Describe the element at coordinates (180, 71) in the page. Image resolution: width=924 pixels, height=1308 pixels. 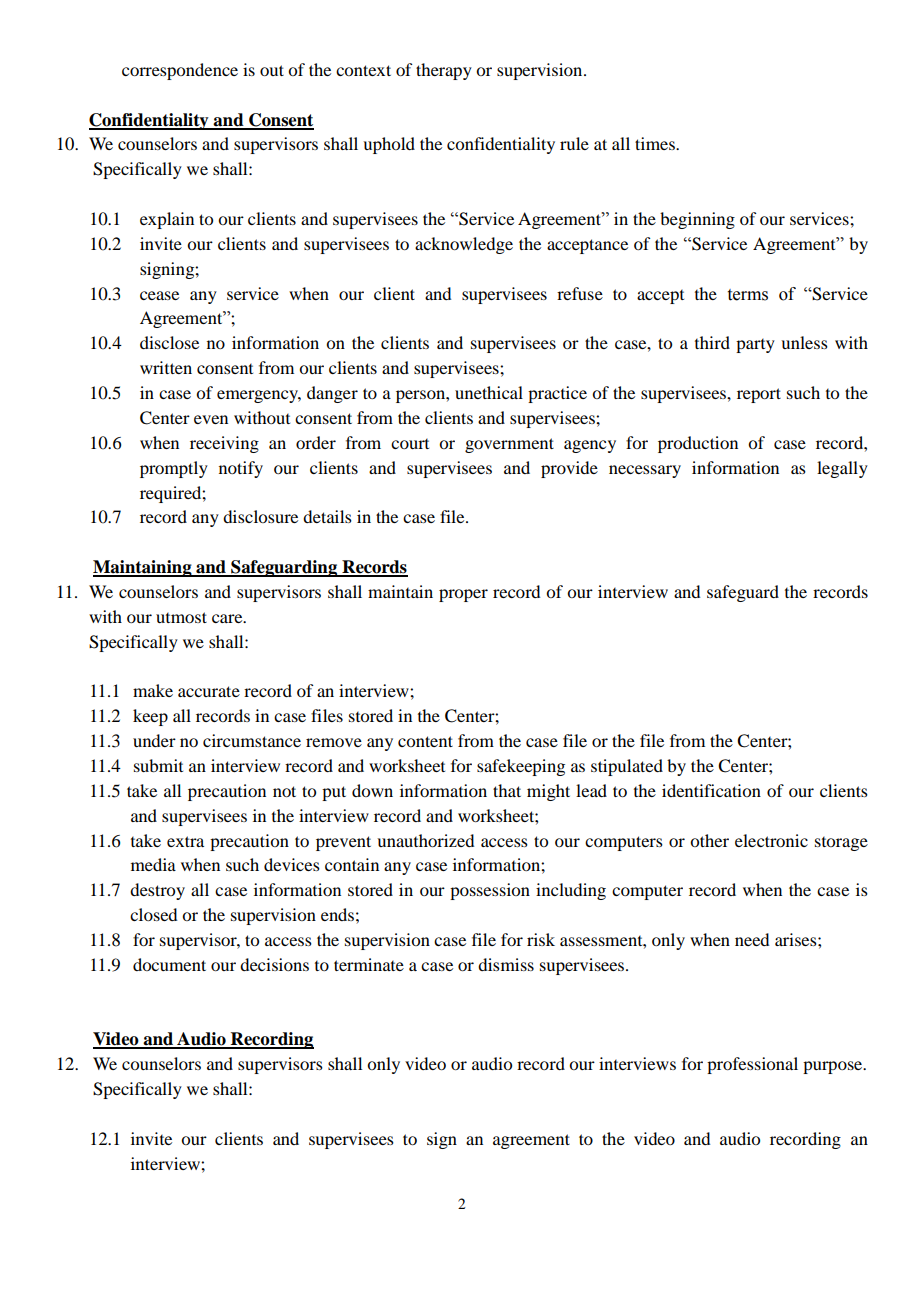
I see `correspondence` at that location.
